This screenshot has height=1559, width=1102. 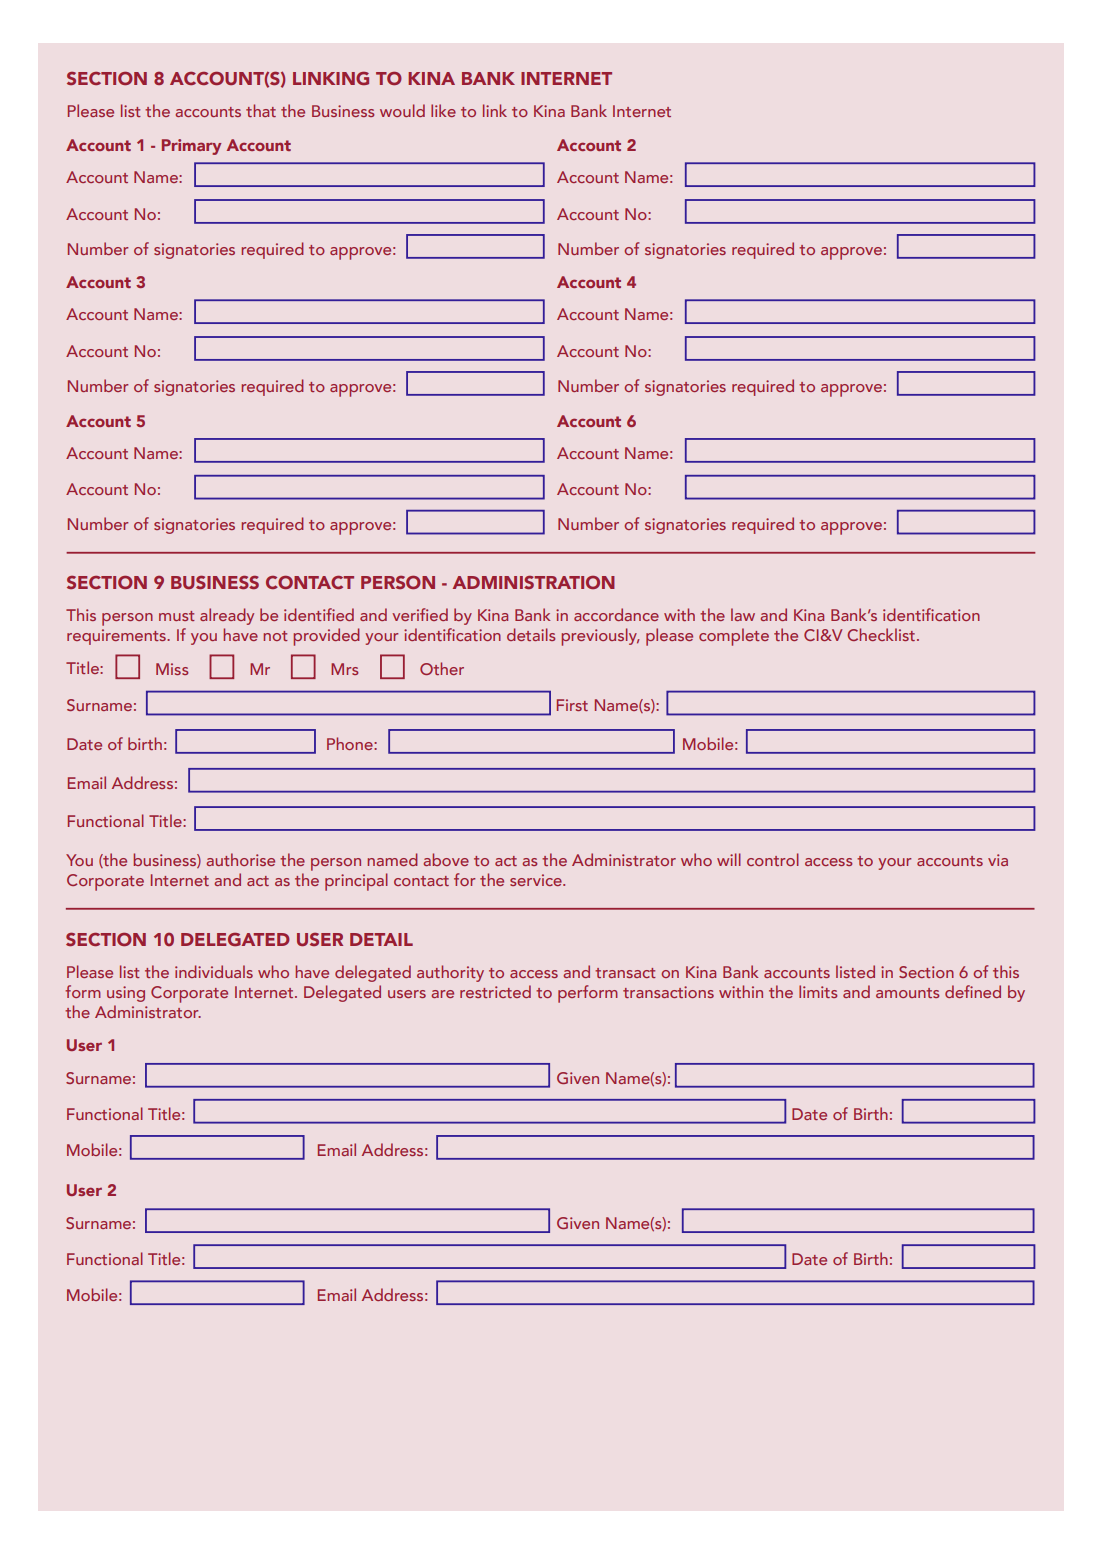 I want to click on restricted, so click(x=495, y=991).
